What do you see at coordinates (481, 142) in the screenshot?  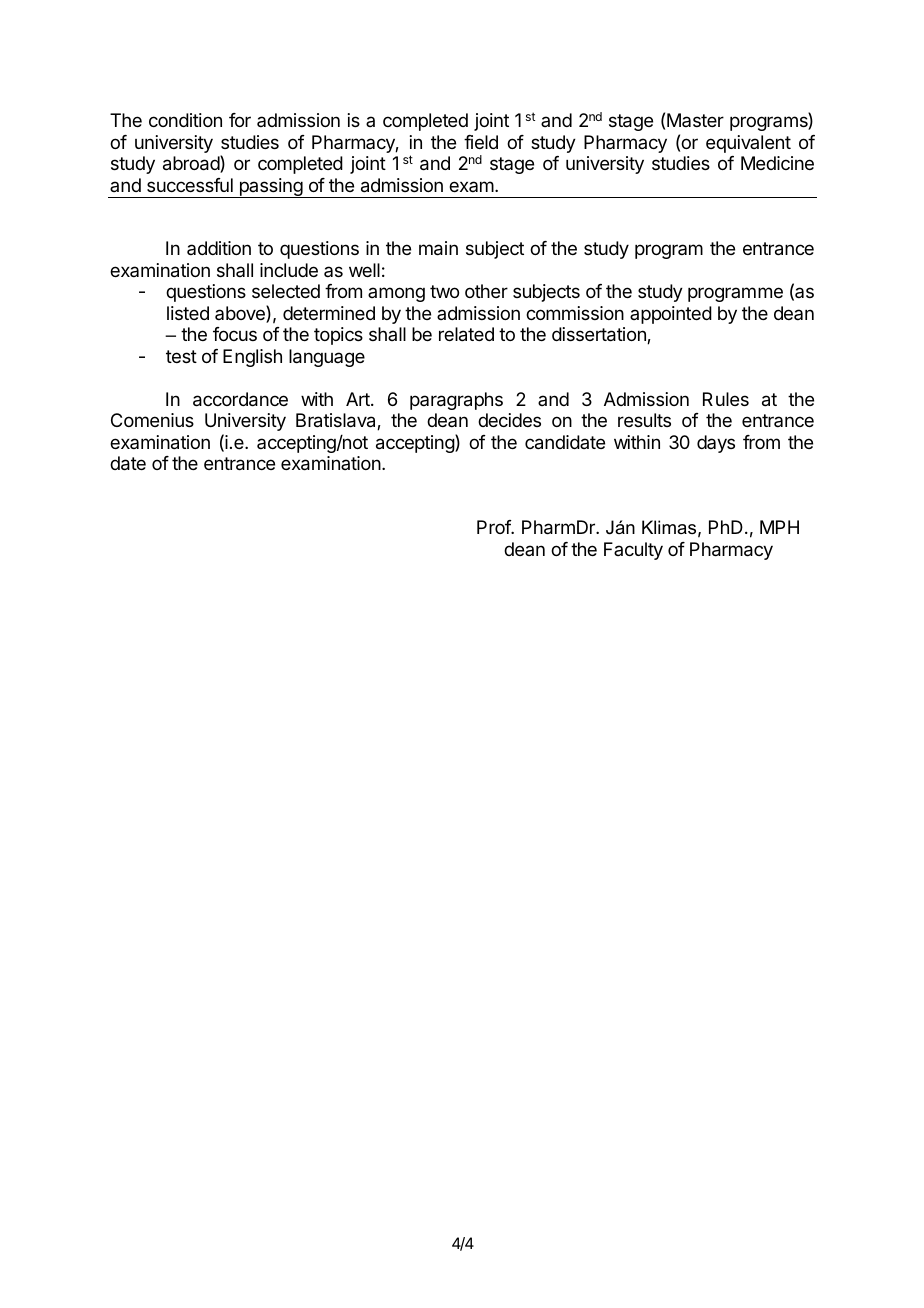 I see `field` at bounding box center [481, 142].
